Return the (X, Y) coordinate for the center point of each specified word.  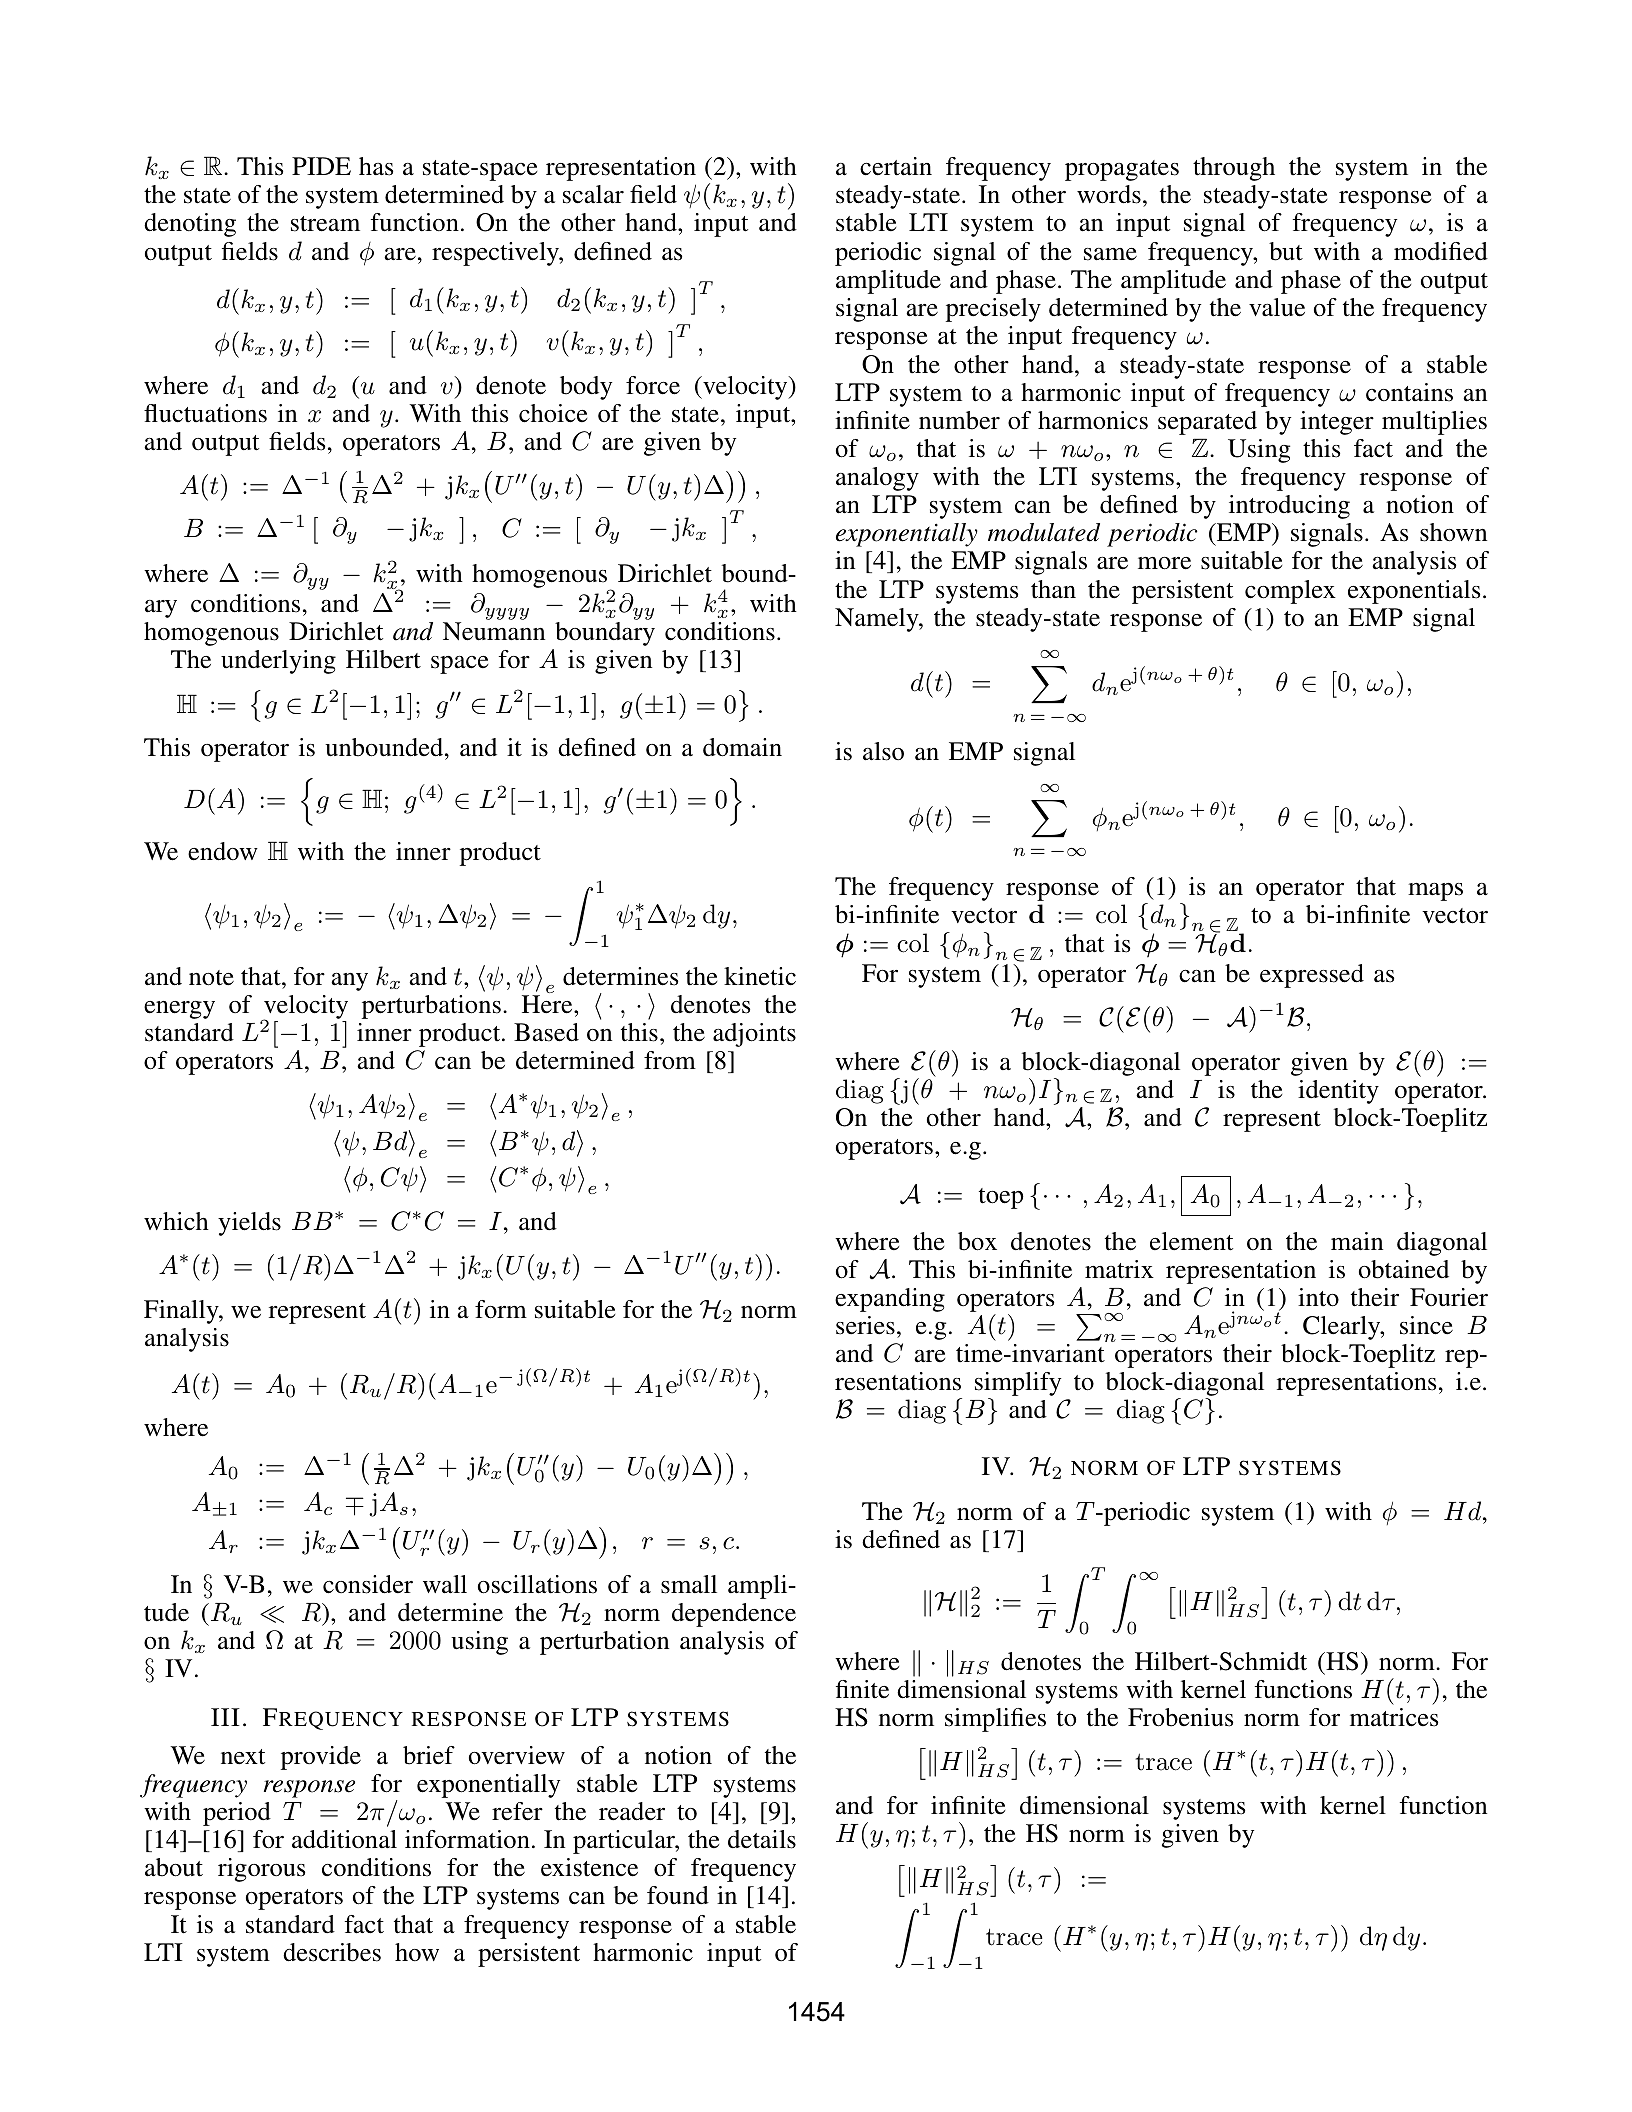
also (883, 751)
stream (325, 224)
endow (223, 851)
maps (1435, 892)
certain (896, 166)
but (1286, 251)
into (1318, 1297)
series (865, 1325)
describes (332, 1952)
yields (249, 1224)
